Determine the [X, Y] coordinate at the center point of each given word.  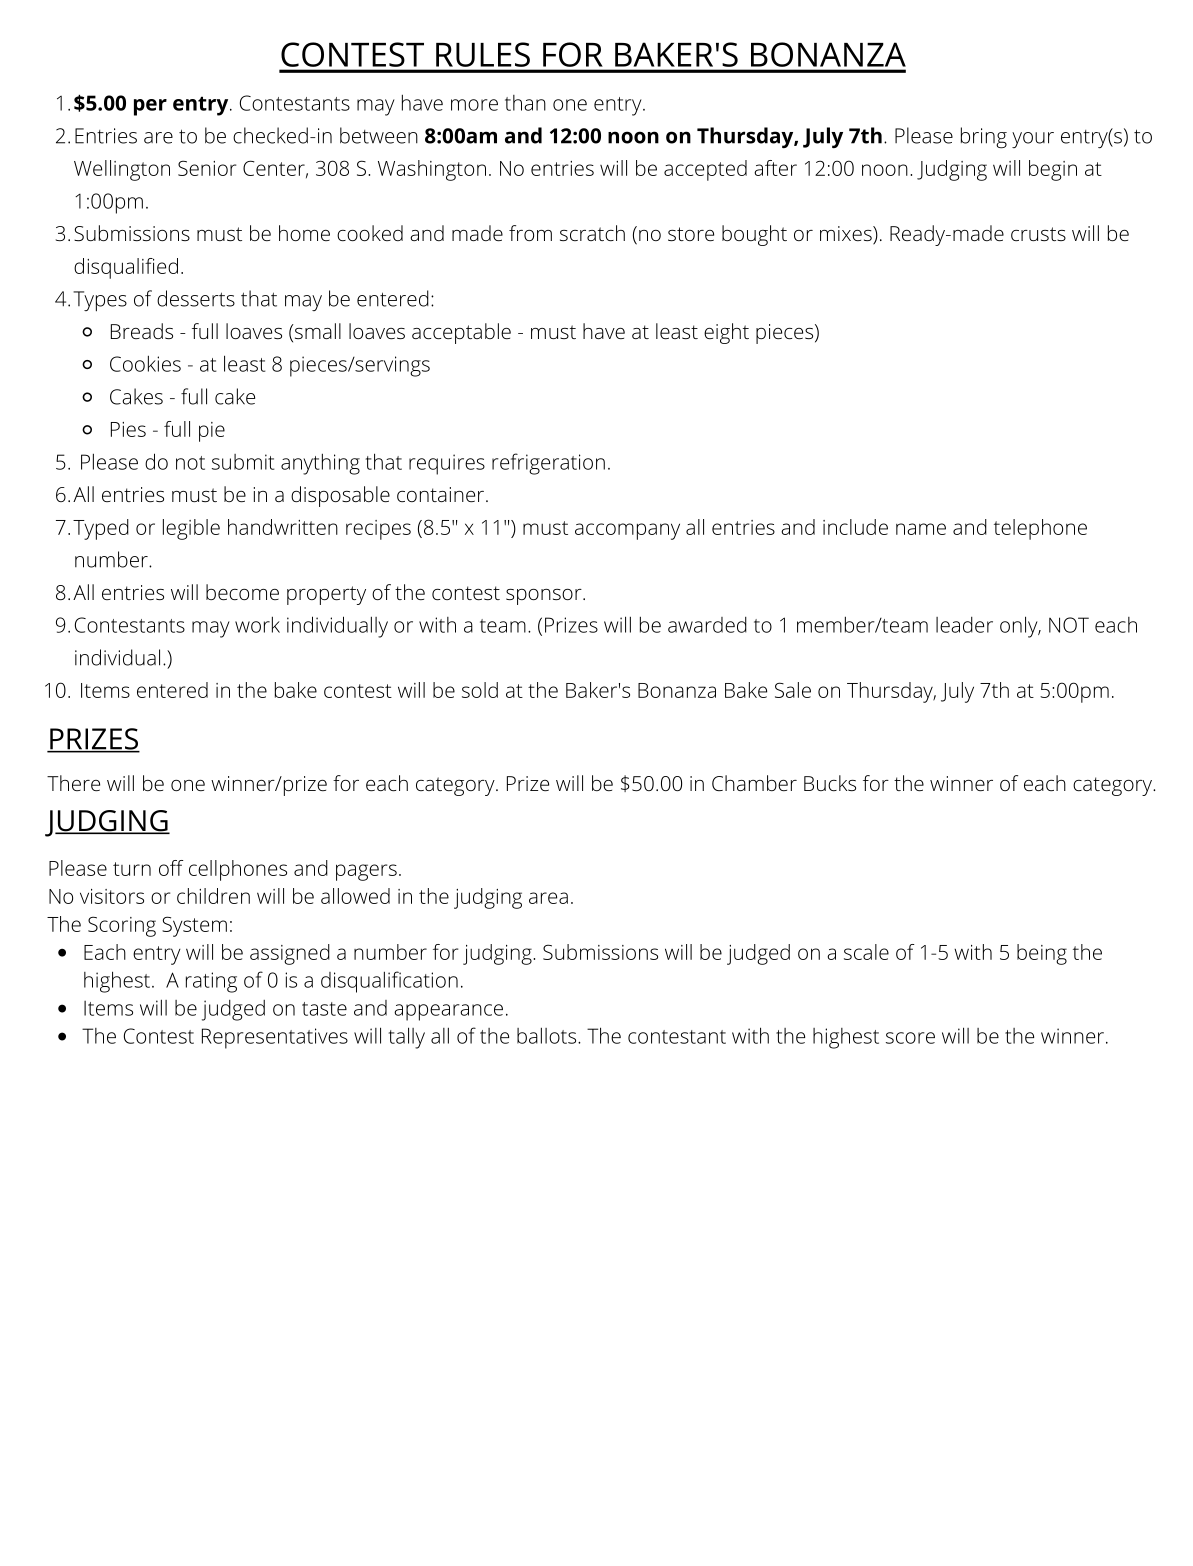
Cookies [145, 363]
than [525, 103]
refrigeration [548, 464]
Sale [793, 690]
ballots [548, 1035]
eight [726, 333]
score [910, 1038]
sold [480, 690]
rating [211, 982]
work [257, 624]
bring [984, 138]
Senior [207, 168]
